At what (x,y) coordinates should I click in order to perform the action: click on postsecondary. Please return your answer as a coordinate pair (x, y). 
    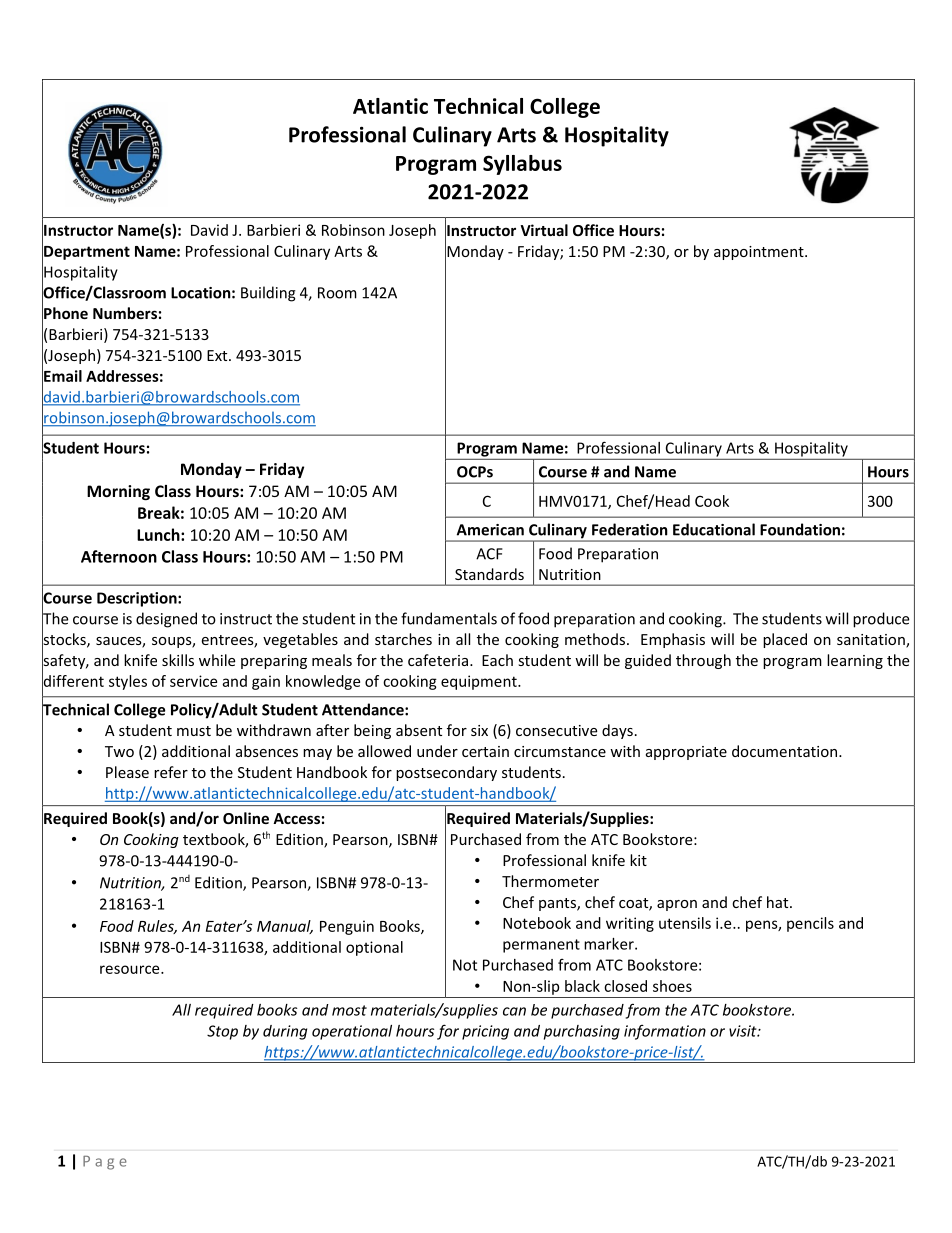
    Looking at the image, I should click on (446, 773).
